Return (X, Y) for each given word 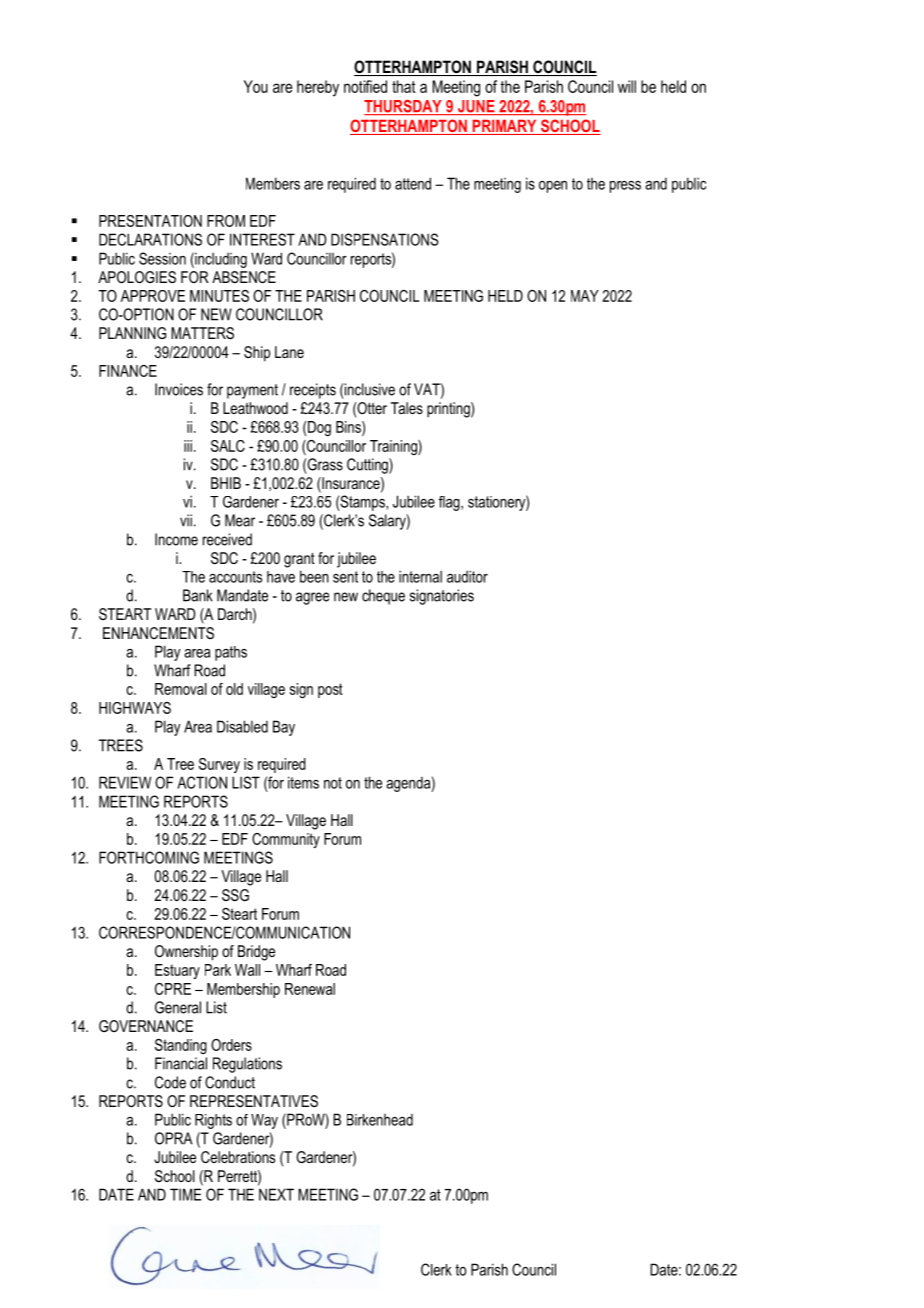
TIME (186, 1194)
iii (188, 446)
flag (450, 503)
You (256, 86)
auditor (467, 576)
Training (394, 447)
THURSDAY (404, 107)
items (303, 782)
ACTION (202, 782)
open (553, 187)
